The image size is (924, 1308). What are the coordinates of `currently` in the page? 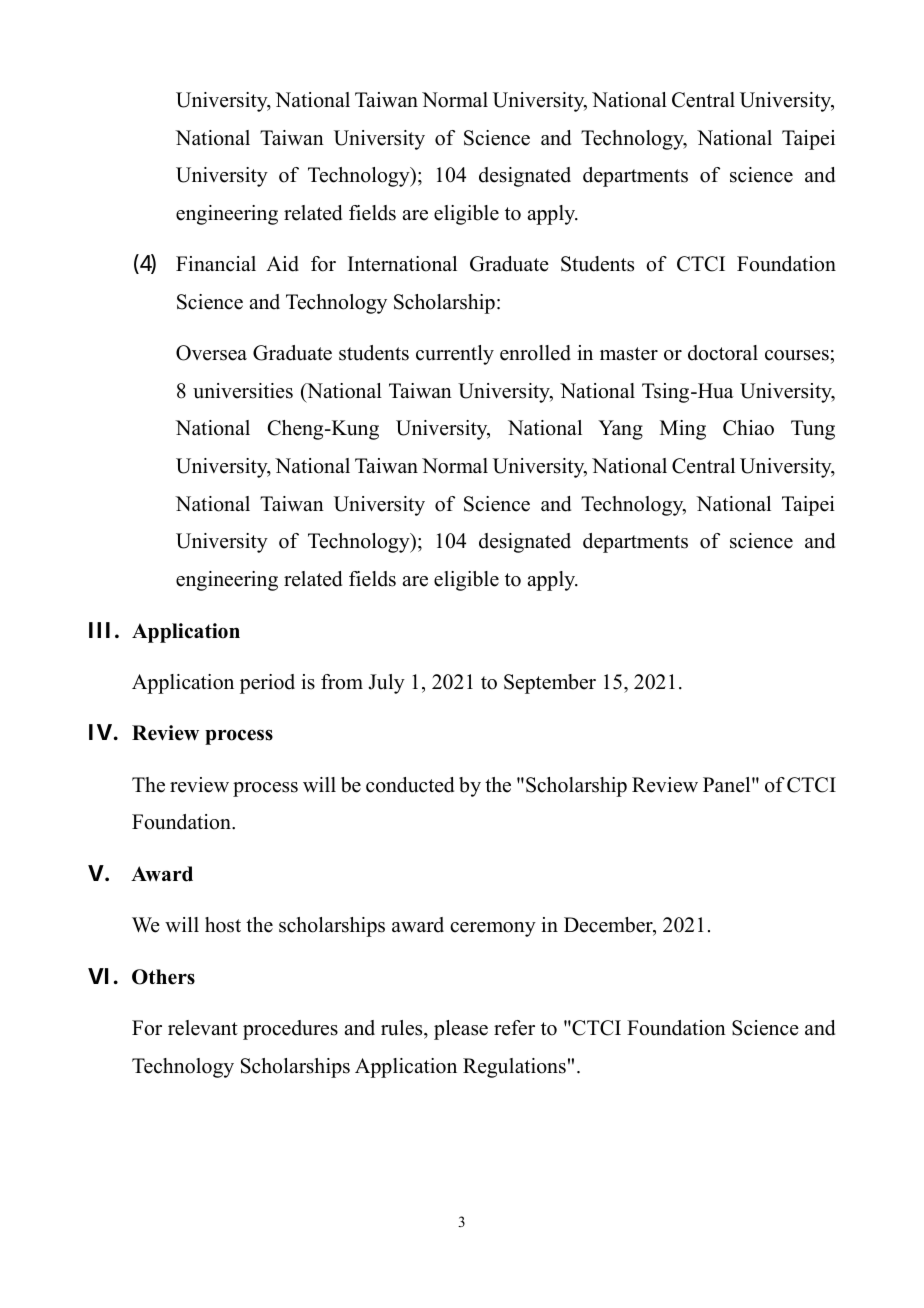 It's located at (455, 355).
